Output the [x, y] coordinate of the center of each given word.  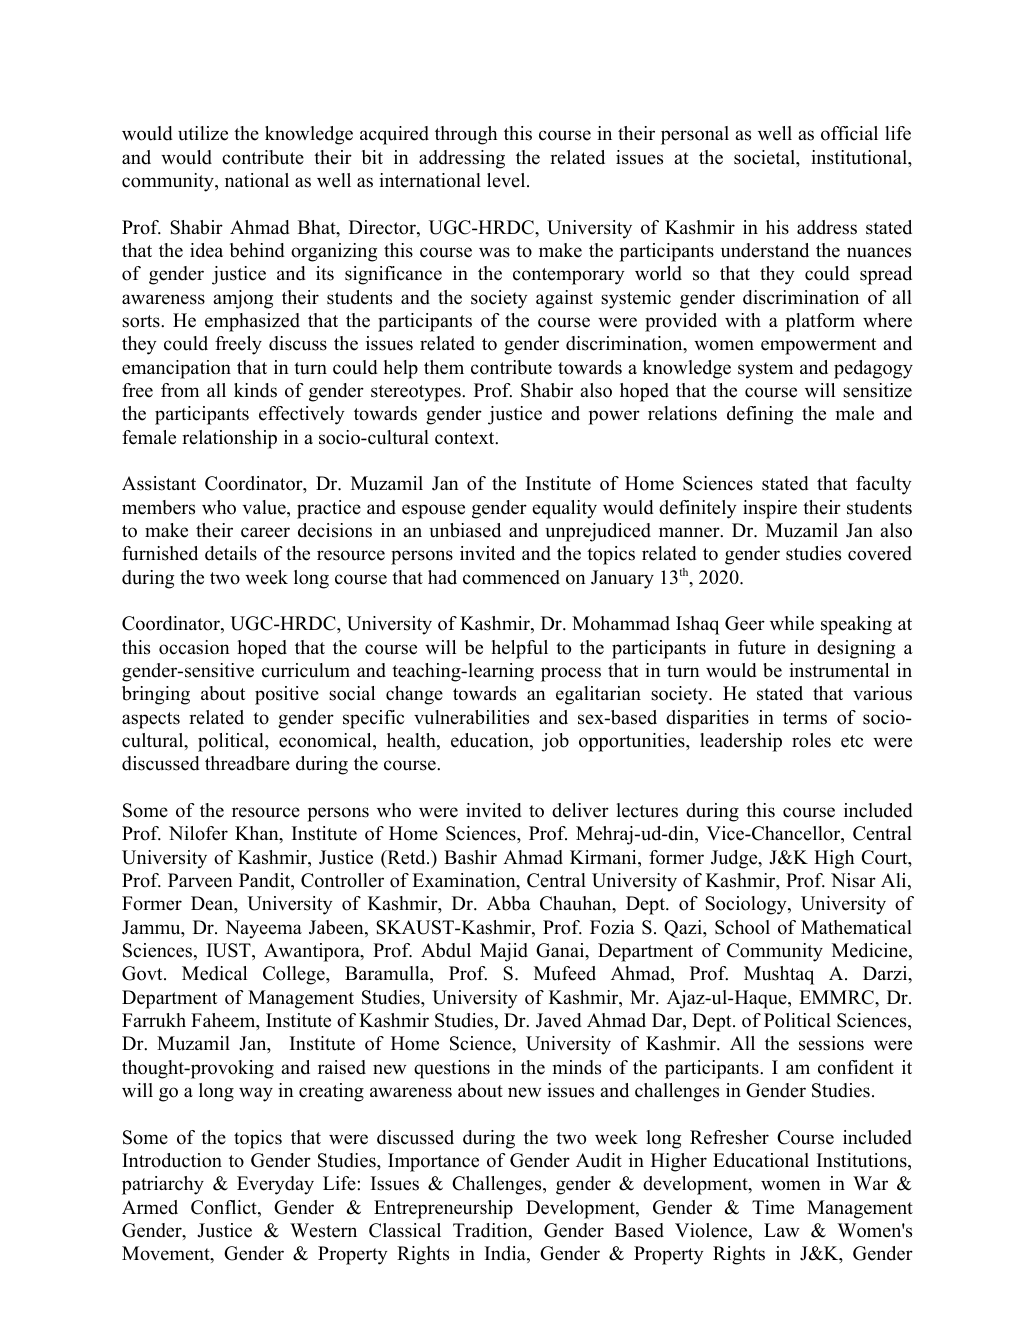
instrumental [839, 670]
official [849, 133]
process [571, 674]
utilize [203, 133]
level [507, 180]
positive [287, 695]
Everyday [275, 1185]
